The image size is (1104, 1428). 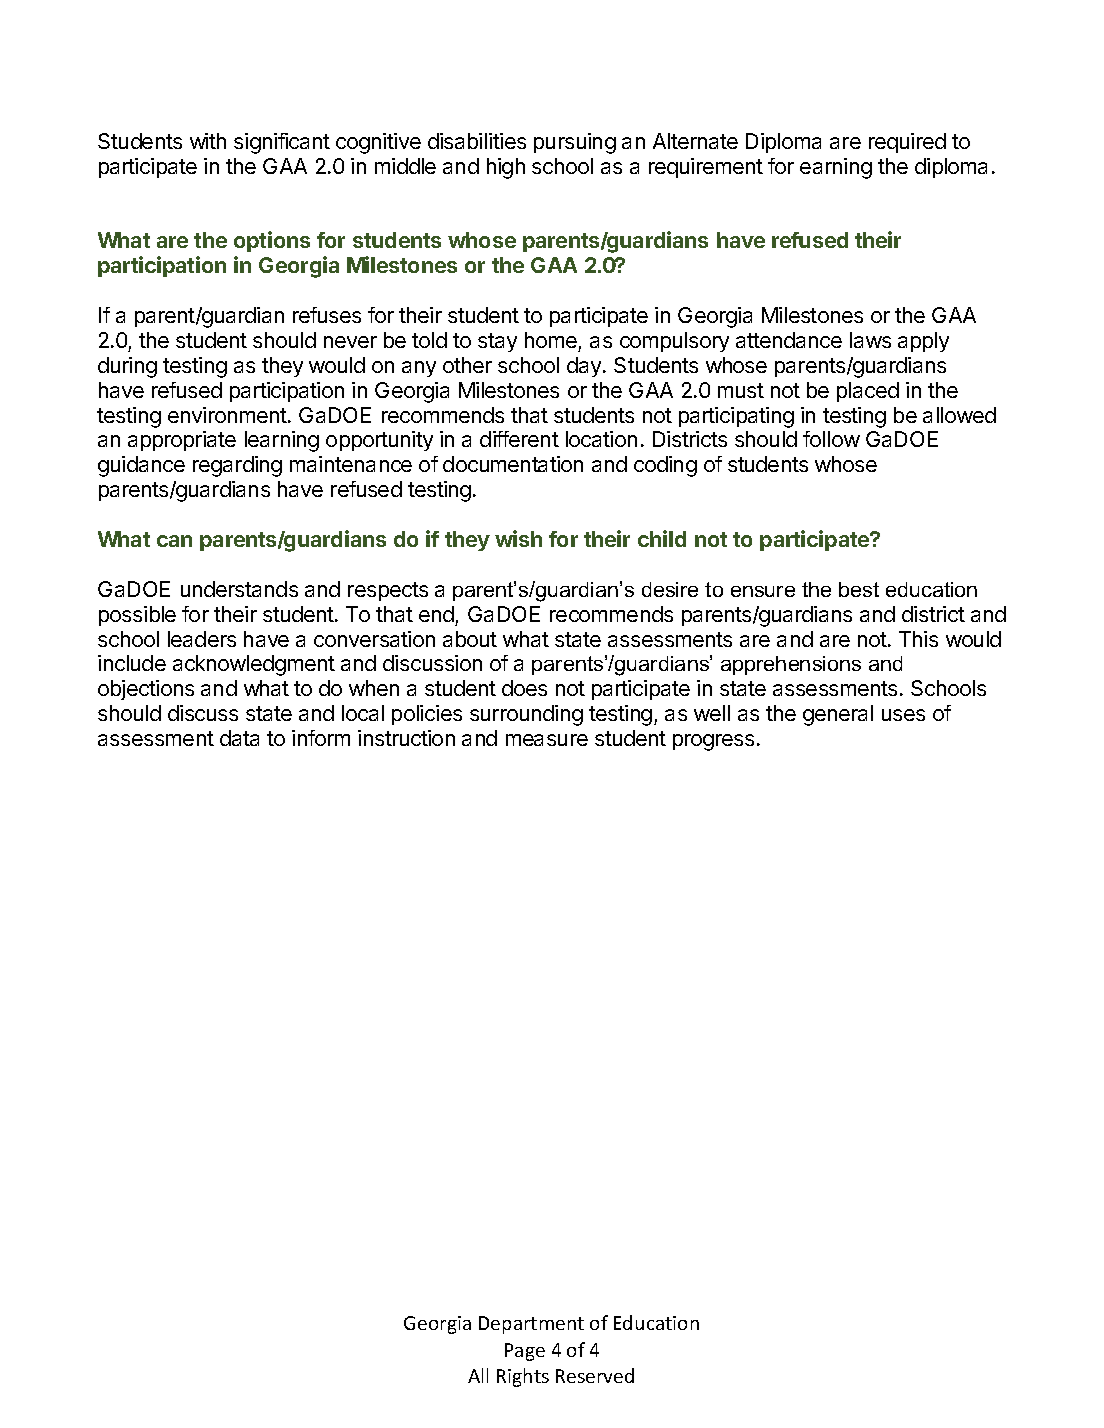 I want to click on high, so click(x=506, y=168).
